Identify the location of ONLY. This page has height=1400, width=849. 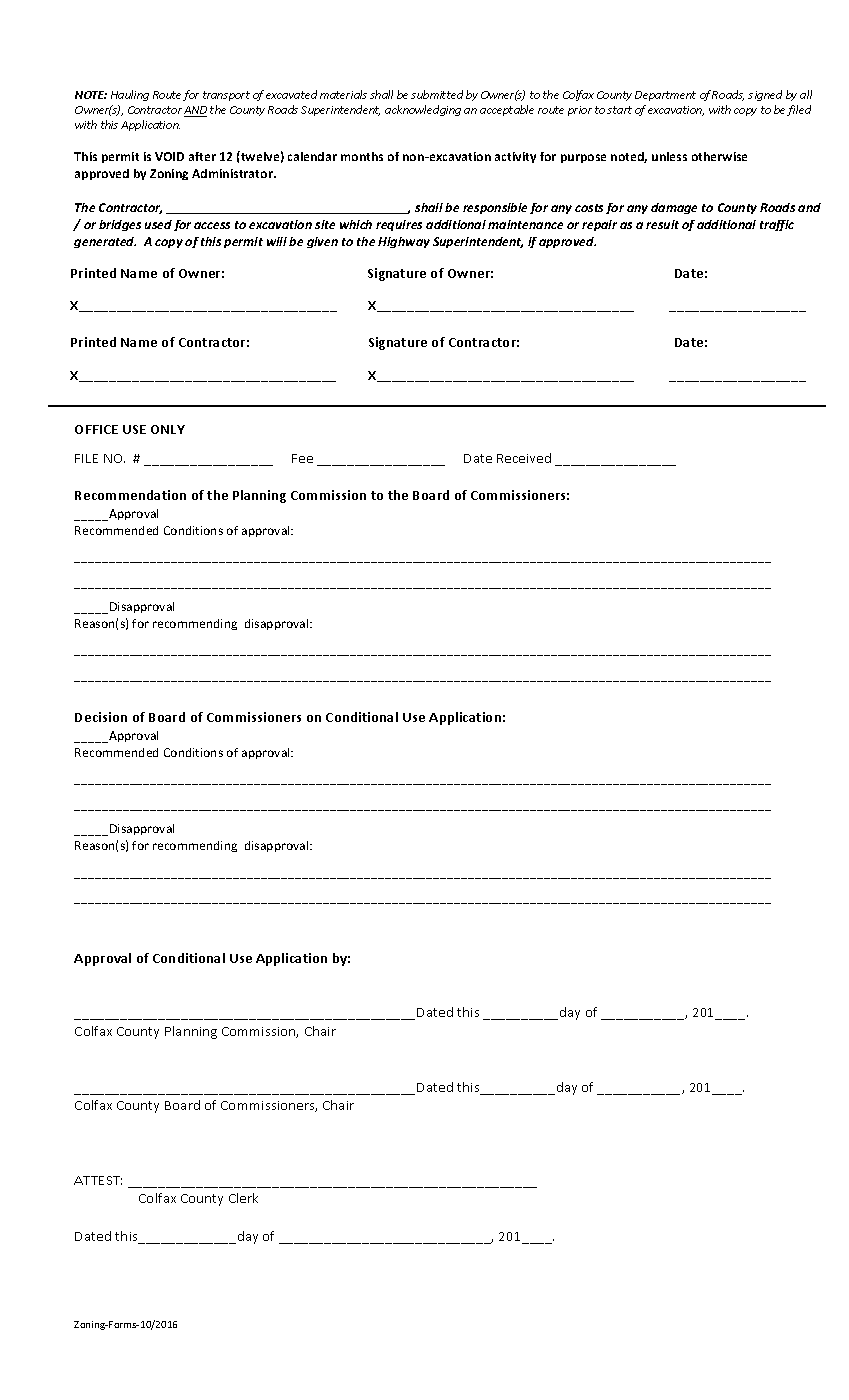
(168, 429).
